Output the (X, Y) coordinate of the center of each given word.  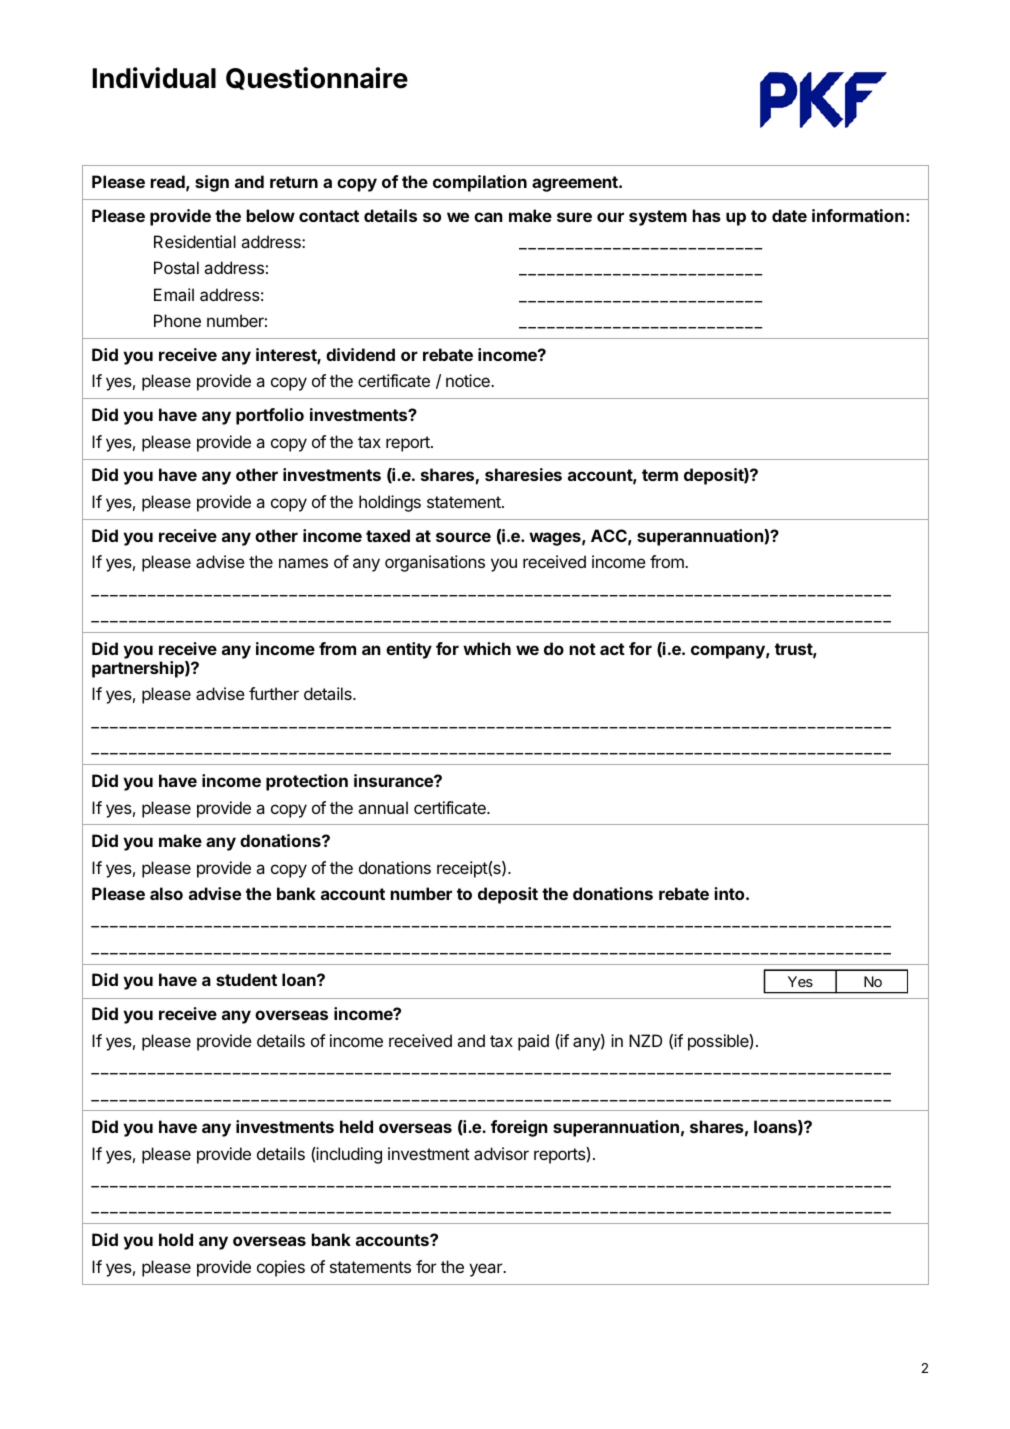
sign (212, 183)
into (731, 893)
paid (533, 1042)
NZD (645, 1040)
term (660, 475)
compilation (480, 183)
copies (281, 1268)
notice (469, 380)
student (246, 979)
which (487, 648)
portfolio (270, 416)
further (274, 693)
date (789, 215)
